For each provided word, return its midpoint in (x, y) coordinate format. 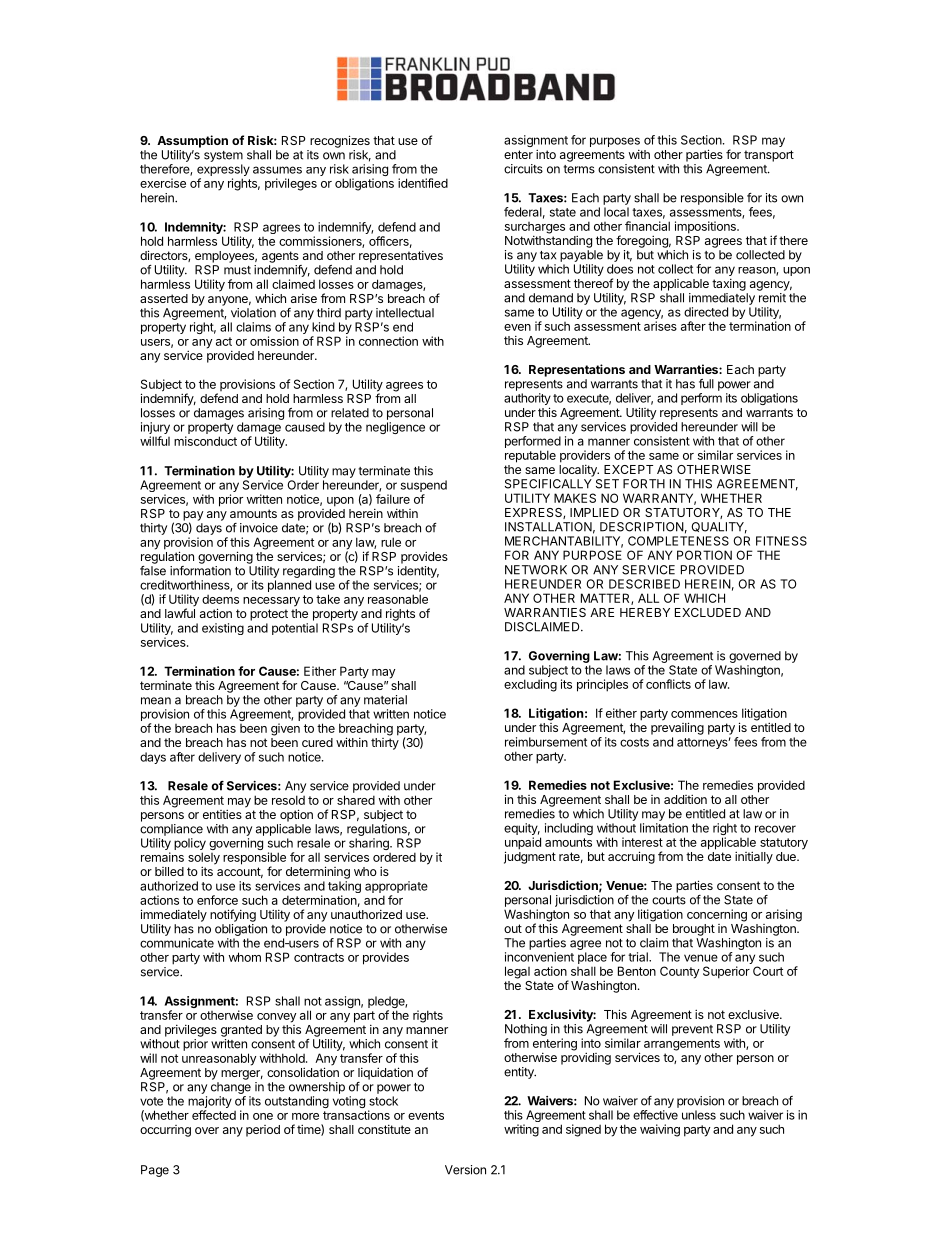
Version (465, 1170)
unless (699, 1115)
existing (223, 629)
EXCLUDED (708, 612)
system (223, 156)
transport (769, 156)
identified (423, 183)
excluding (530, 685)
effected (214, 1115)
